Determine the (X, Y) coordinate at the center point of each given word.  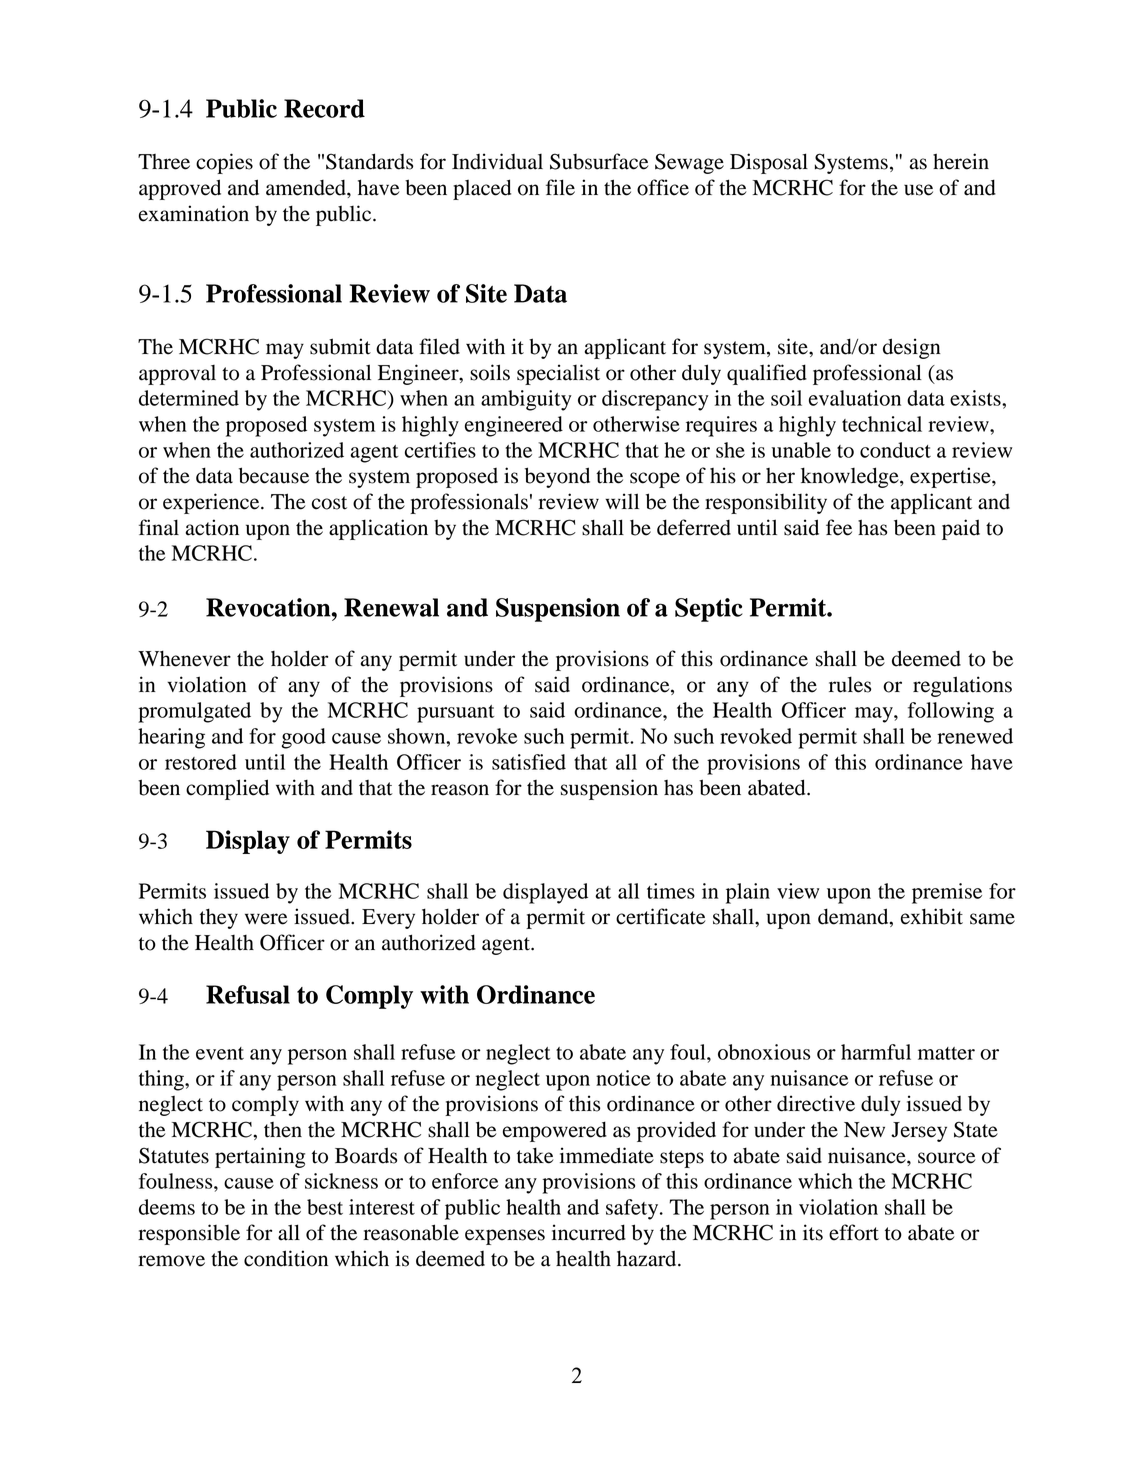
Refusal (248, 994)
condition (286, 1258)
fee (839, 527)
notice (623, 1078)
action (212, 527)
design (912, 348)
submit (340, 346)
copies (224, 163)
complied (227, 789)
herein (961, 161)
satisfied (529, 762)
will (622, 501)
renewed (975, 736)
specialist (558, 374)
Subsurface (599, 161)
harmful (876, 1052)
